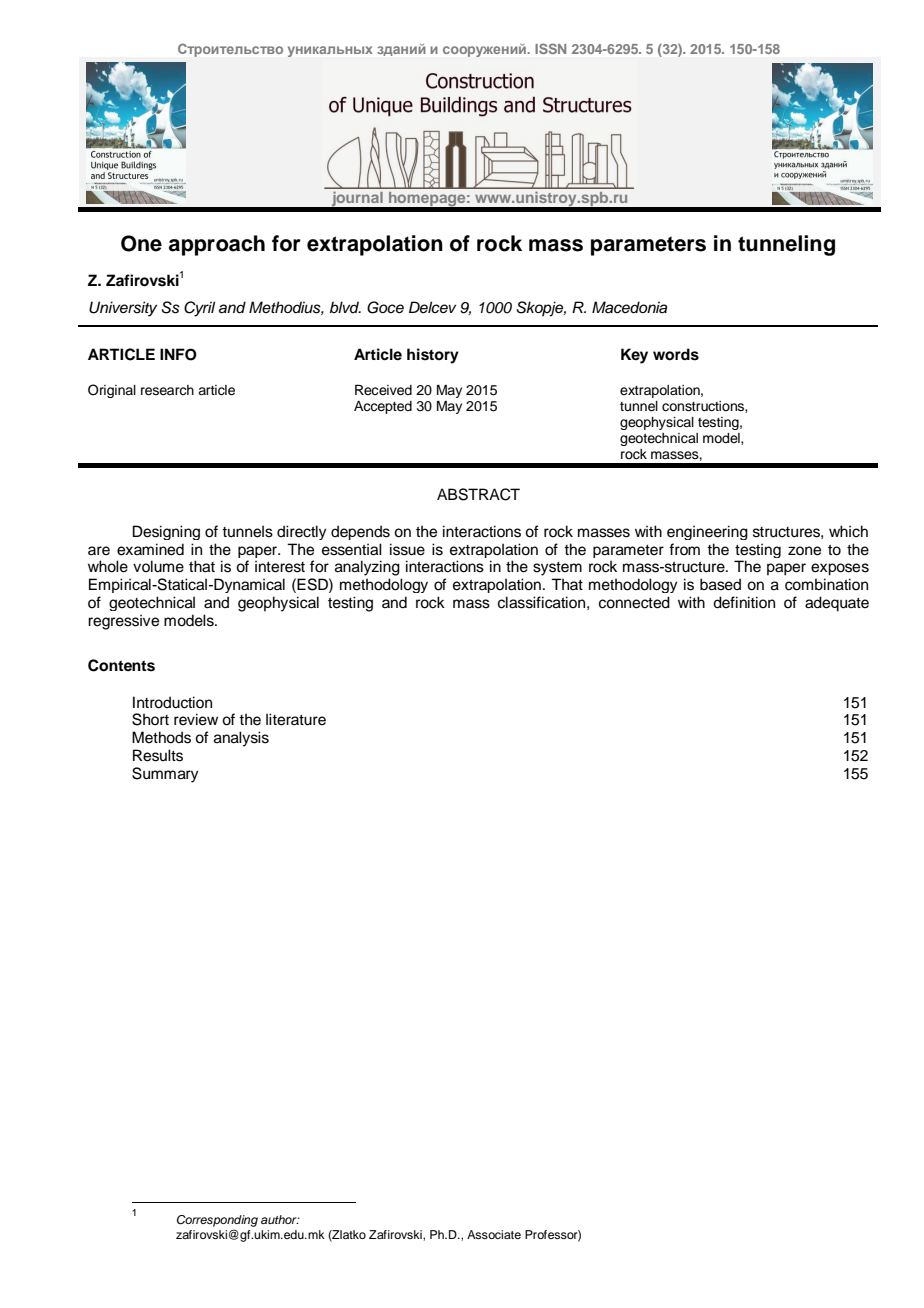 This screenshot has width=924, height=1308. I want to click on approach, so click(217, 245).
